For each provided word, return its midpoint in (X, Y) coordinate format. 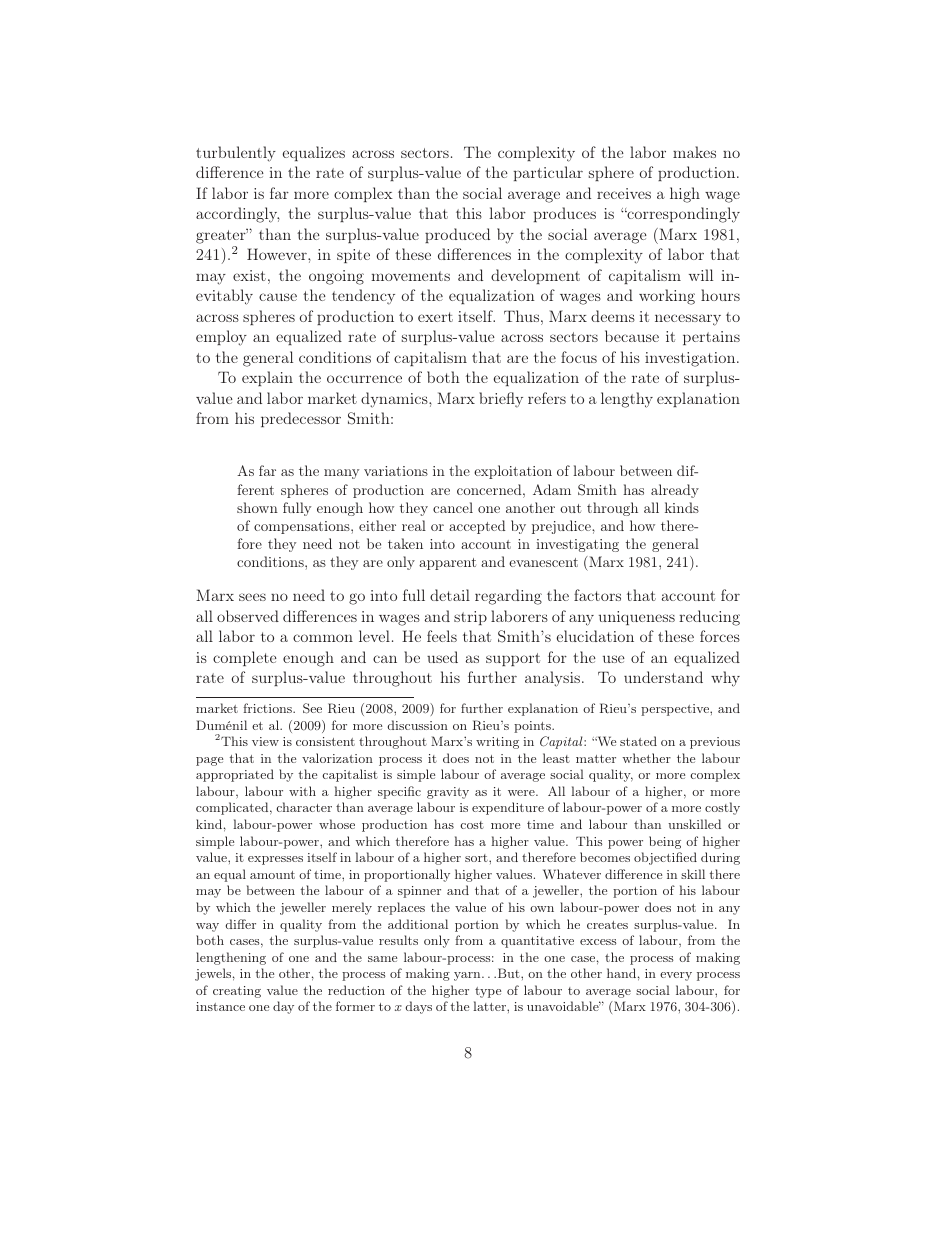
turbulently (236, 154)
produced (457, 235)
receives (624, 193)
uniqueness (637, 618)
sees (252, 597)
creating (237, 992)
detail (450, 595)
